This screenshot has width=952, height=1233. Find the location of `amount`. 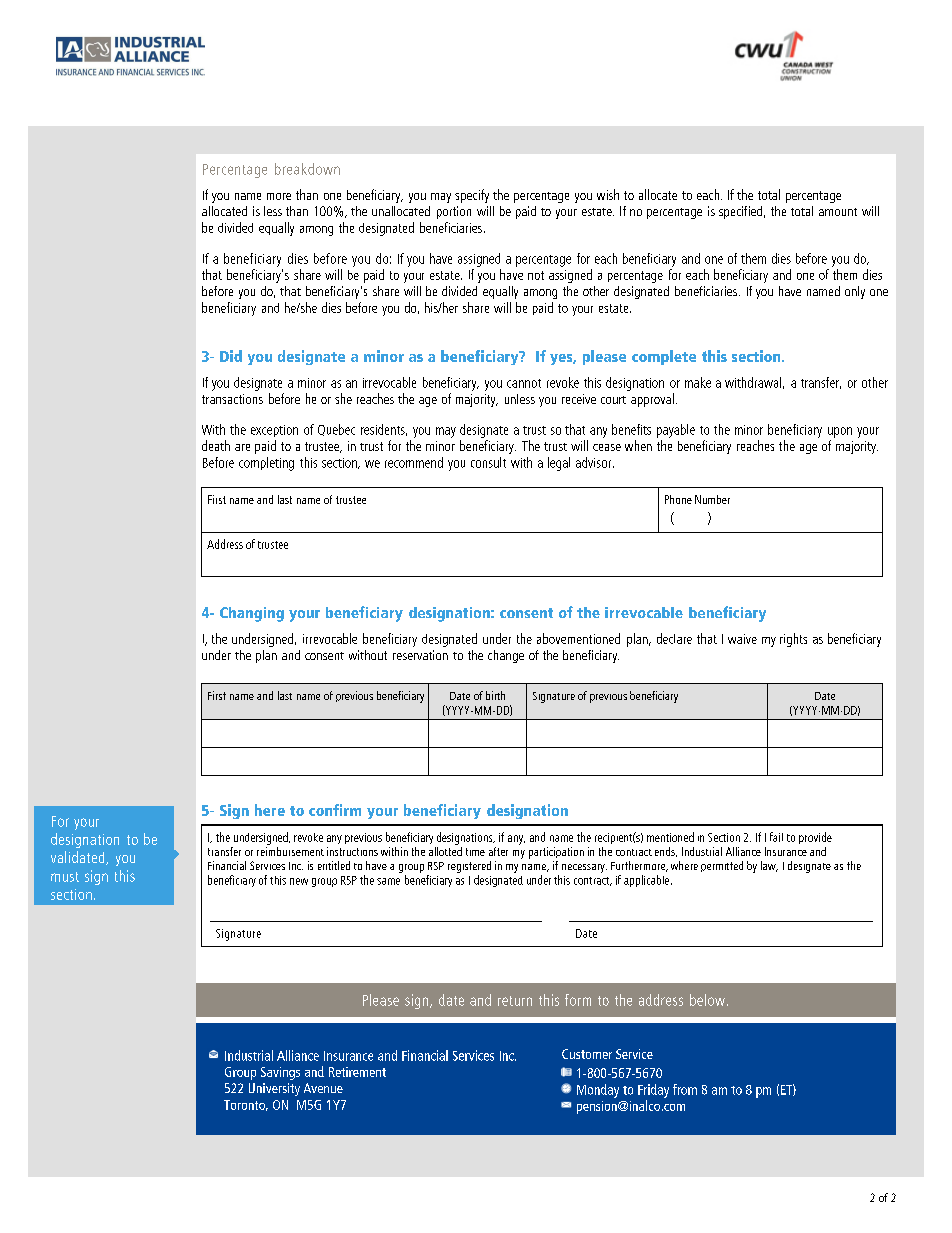

amount is located at coordinates (838, 212).
